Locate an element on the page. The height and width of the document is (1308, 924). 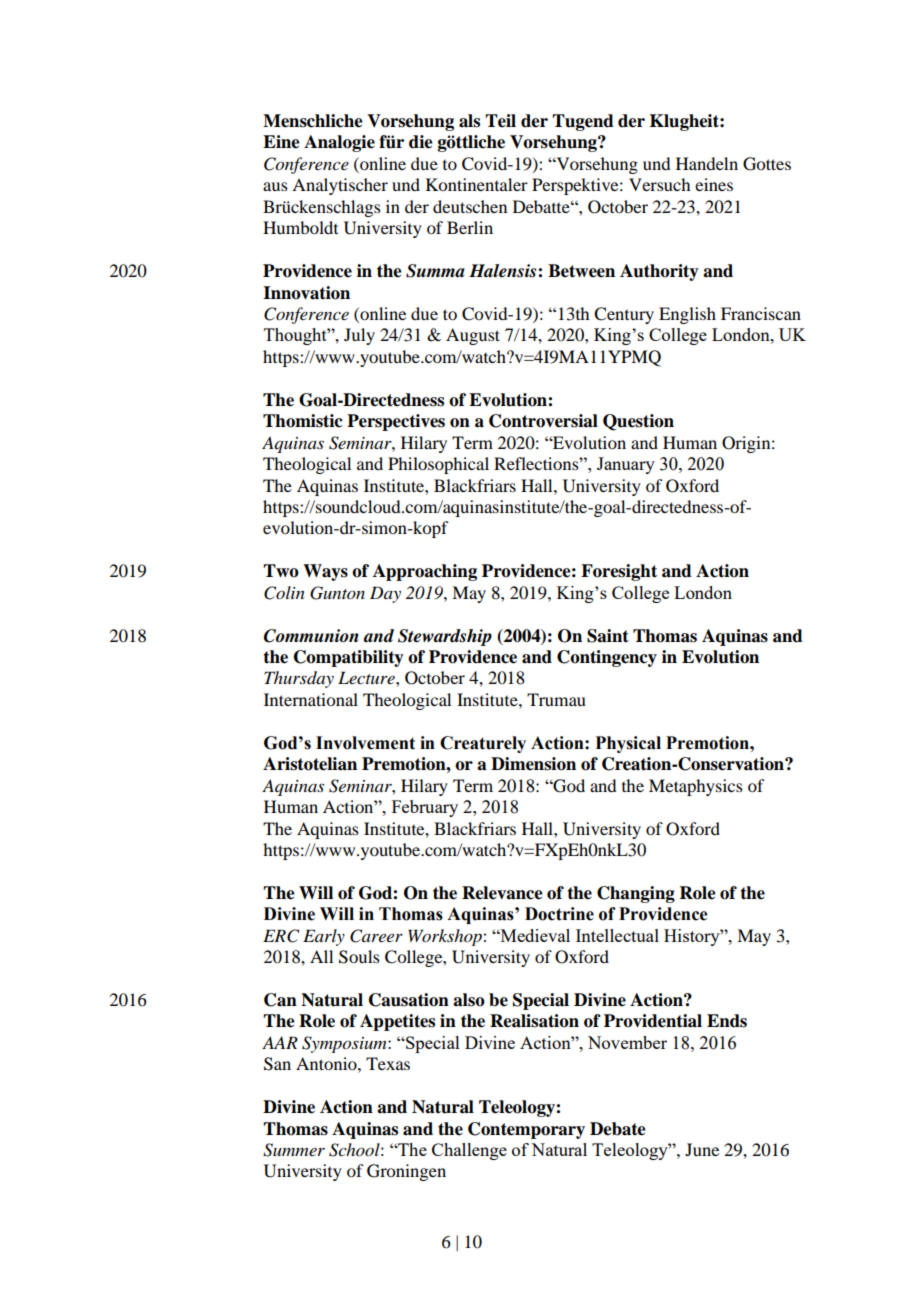
Thomistic is located at coordinates (302, 421).
